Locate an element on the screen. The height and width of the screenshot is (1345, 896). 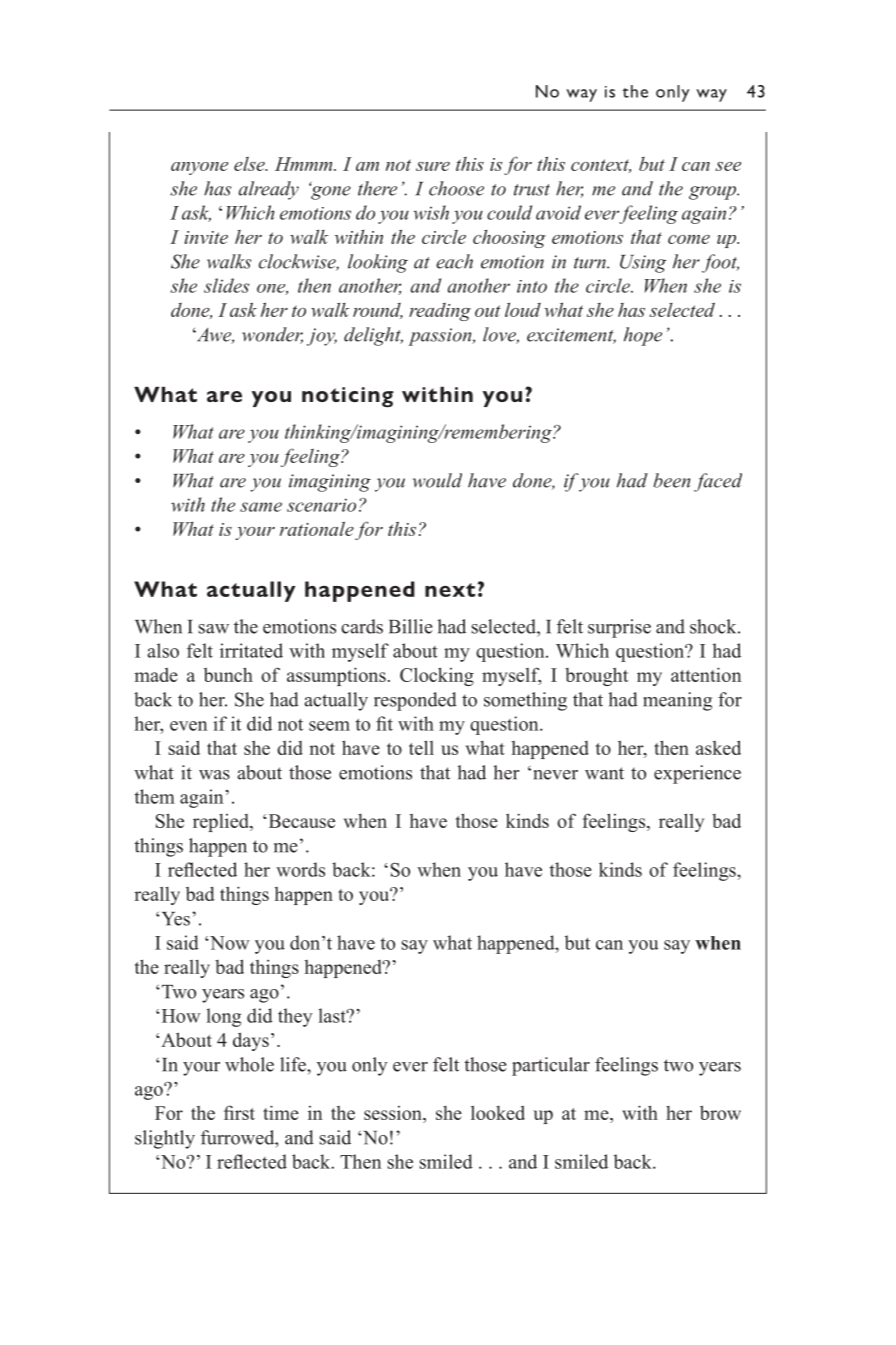
bunch is located at coordinates (228, 674).
